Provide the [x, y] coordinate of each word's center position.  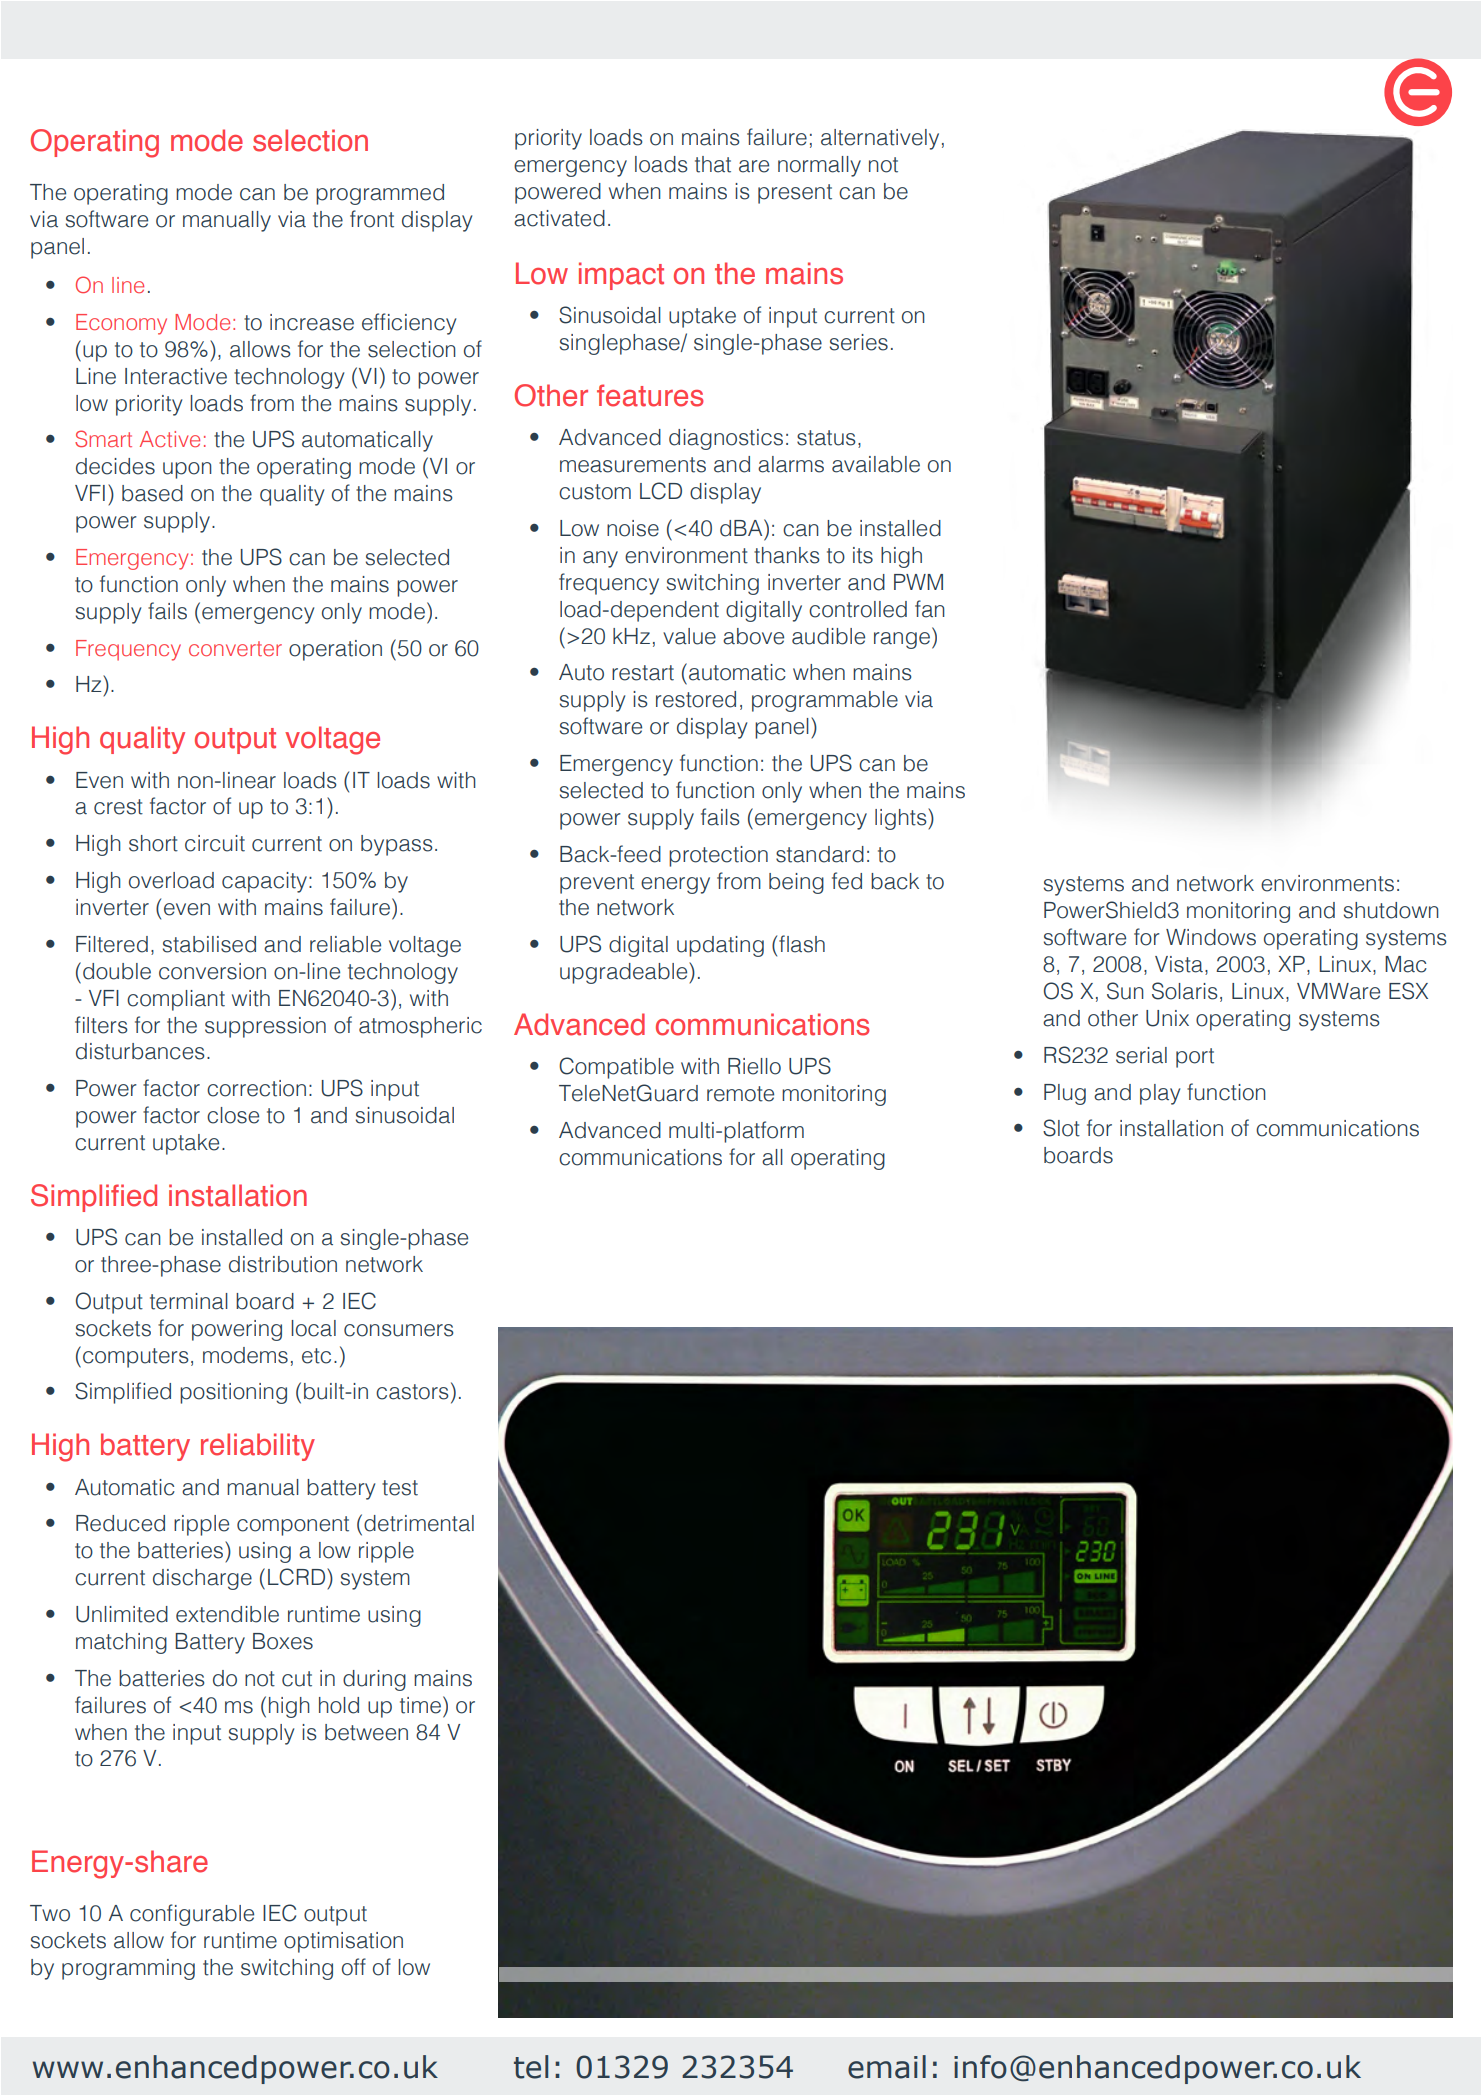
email [887, 2067]
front [372, 219]
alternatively [880, 139]
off [354, 1967]
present [795, 194]
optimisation [343, 1942]
